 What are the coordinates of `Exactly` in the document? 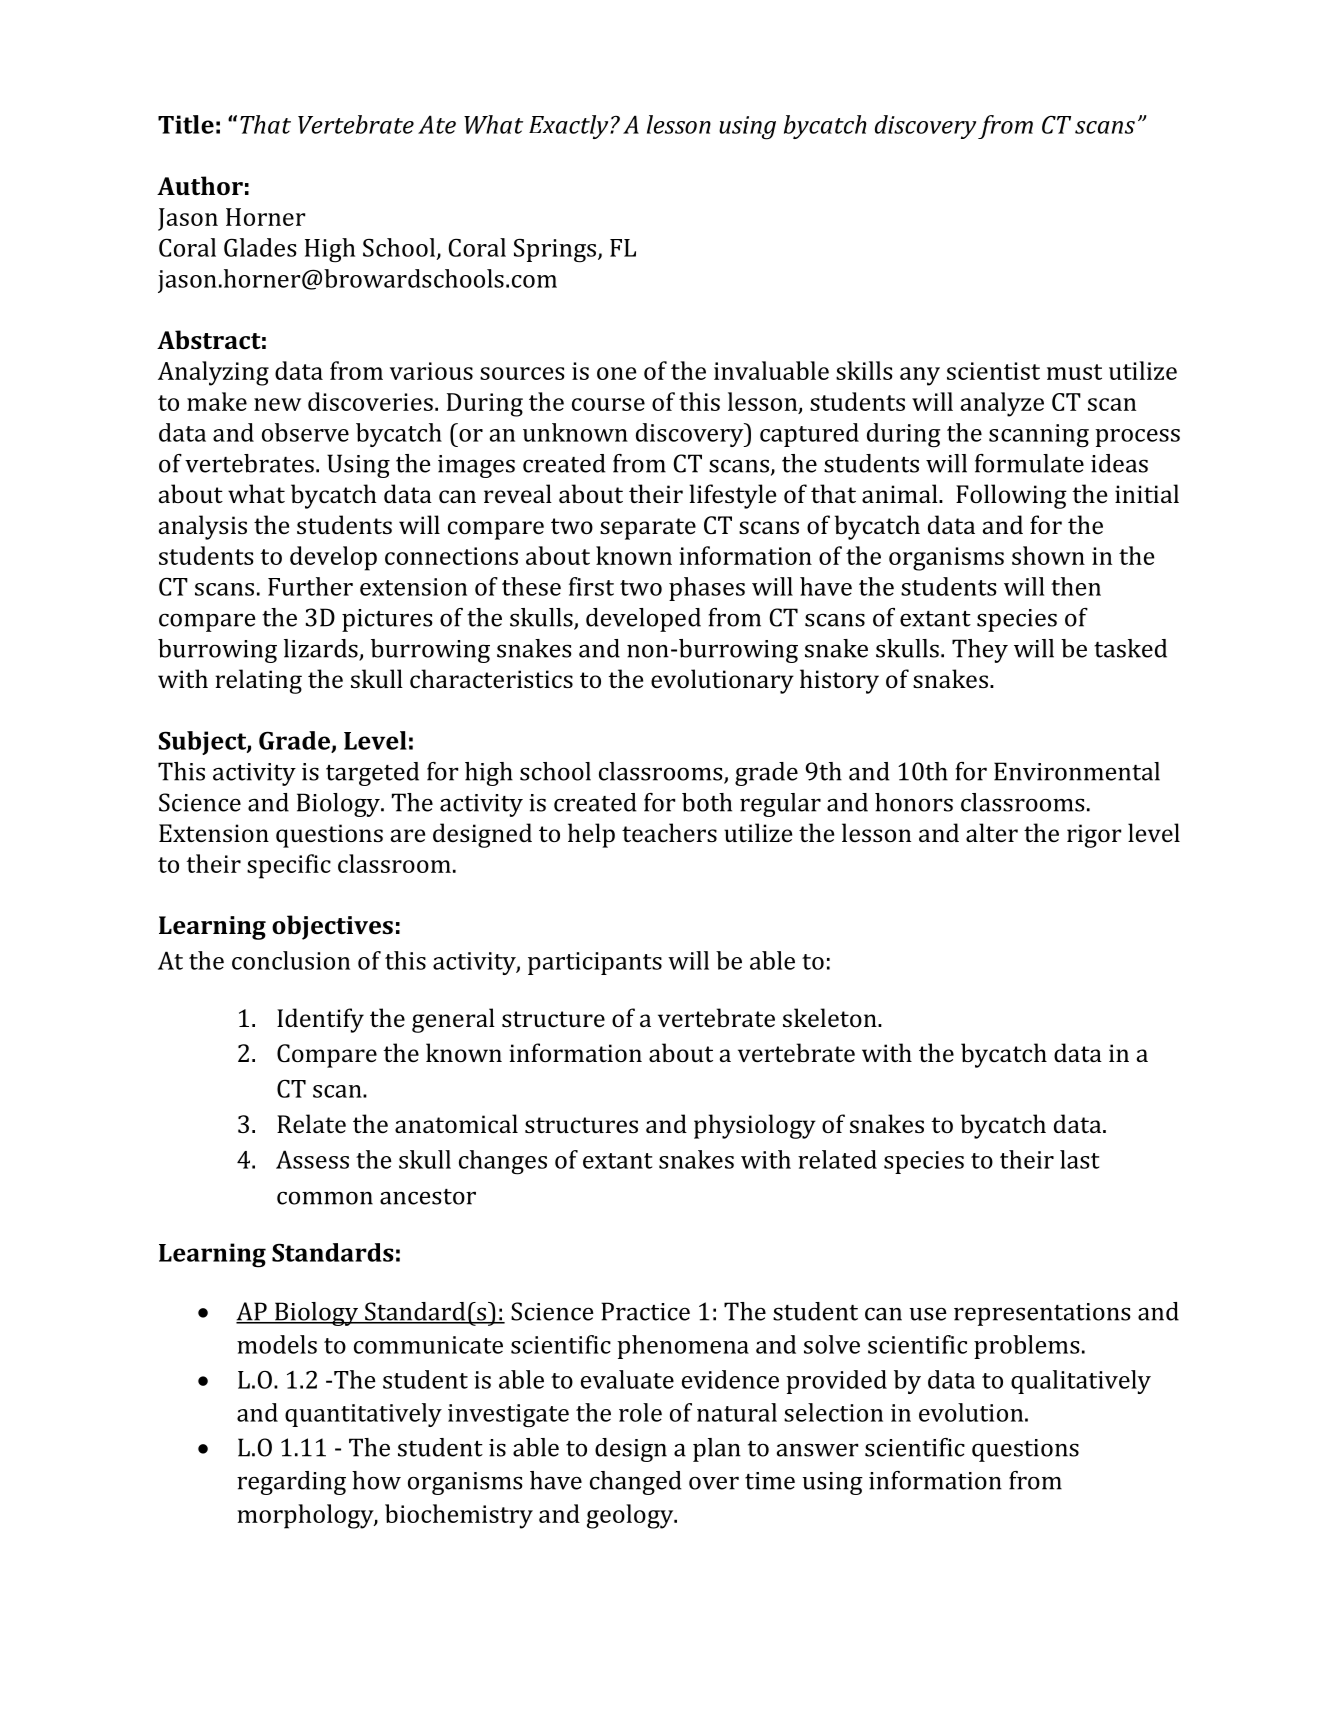 It's located at (570, 127).
